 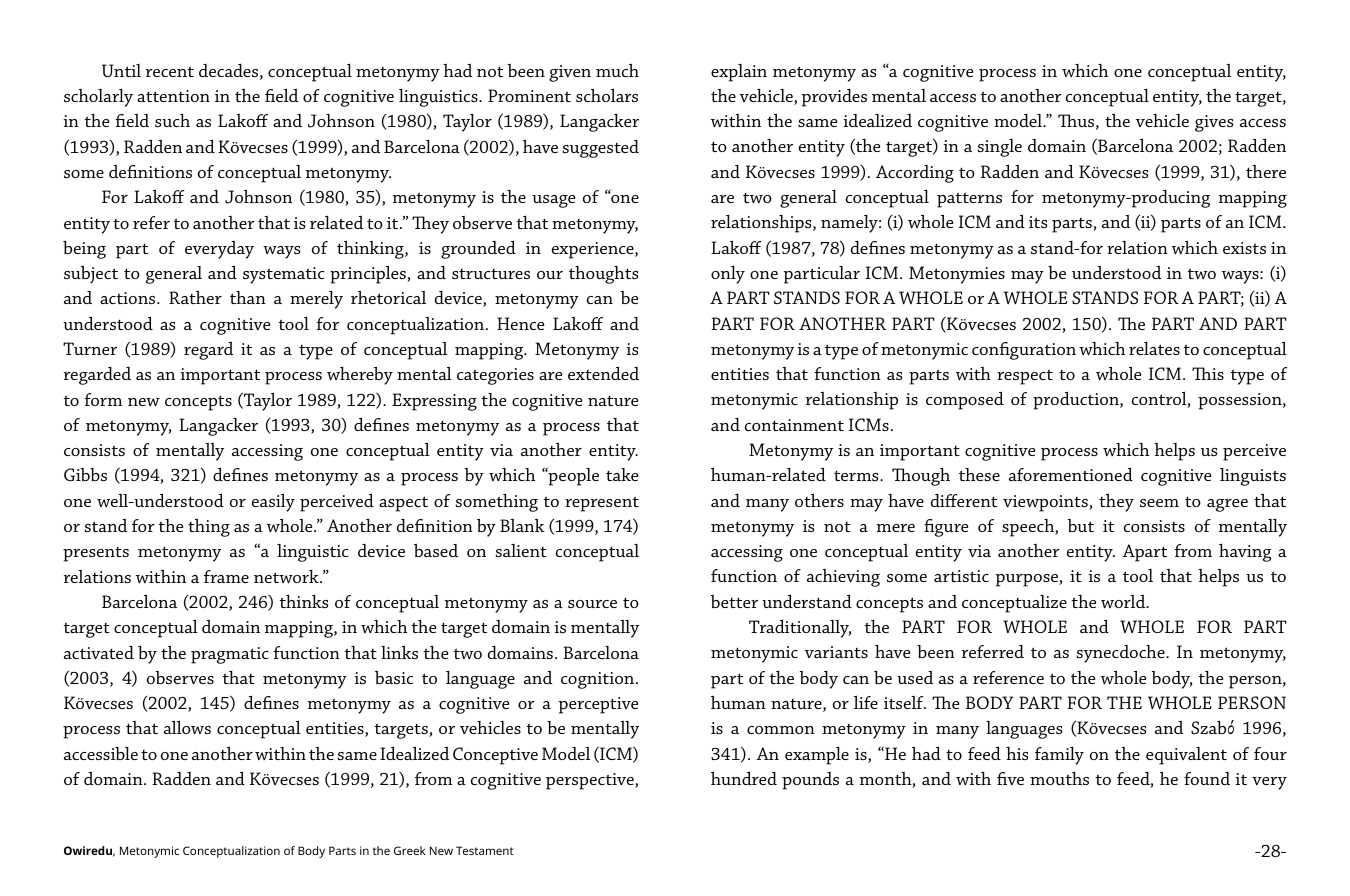 I want to click on attention, so click(x=173, y=96).
